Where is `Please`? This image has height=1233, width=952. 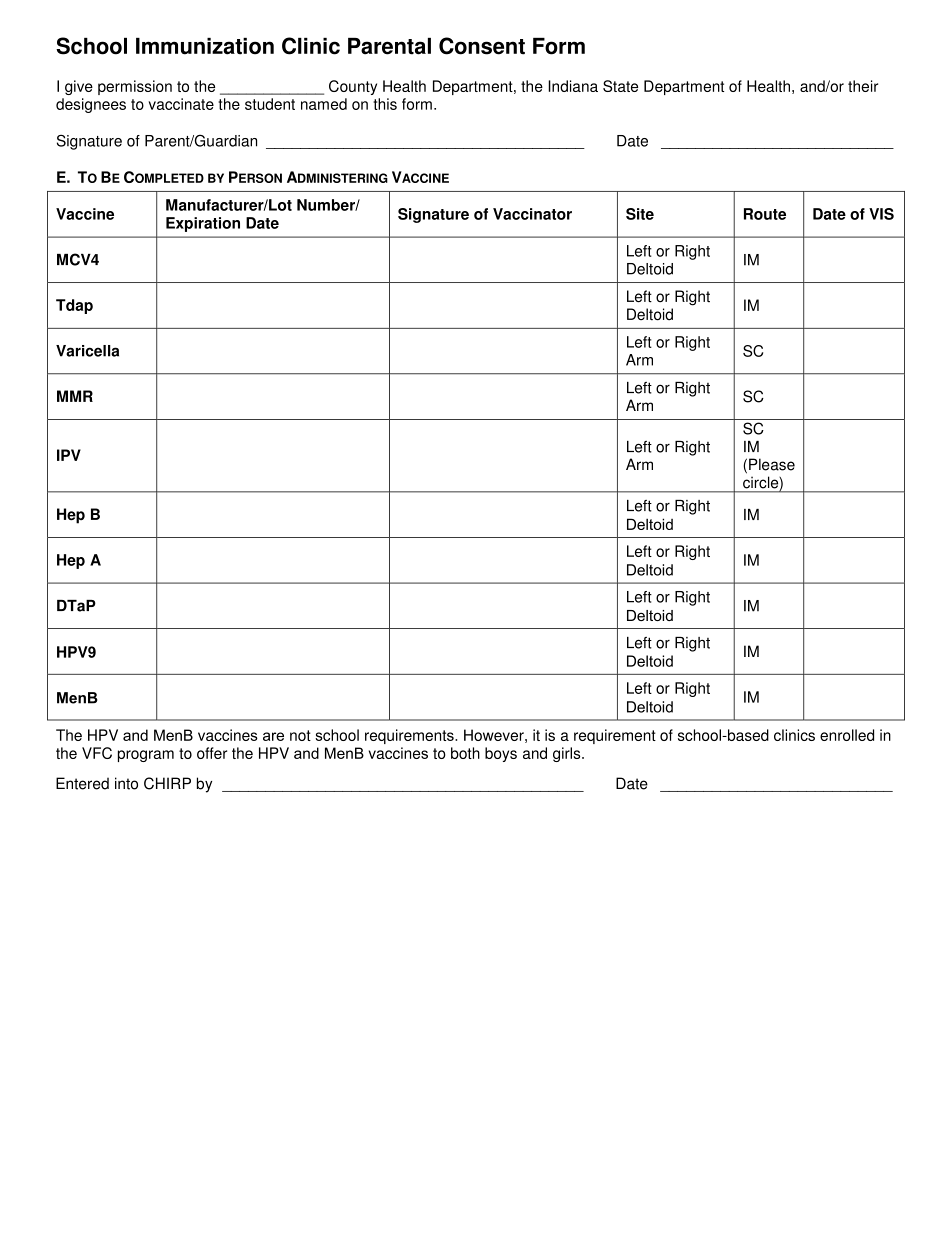
Please is located at coordinates (772, 464).
